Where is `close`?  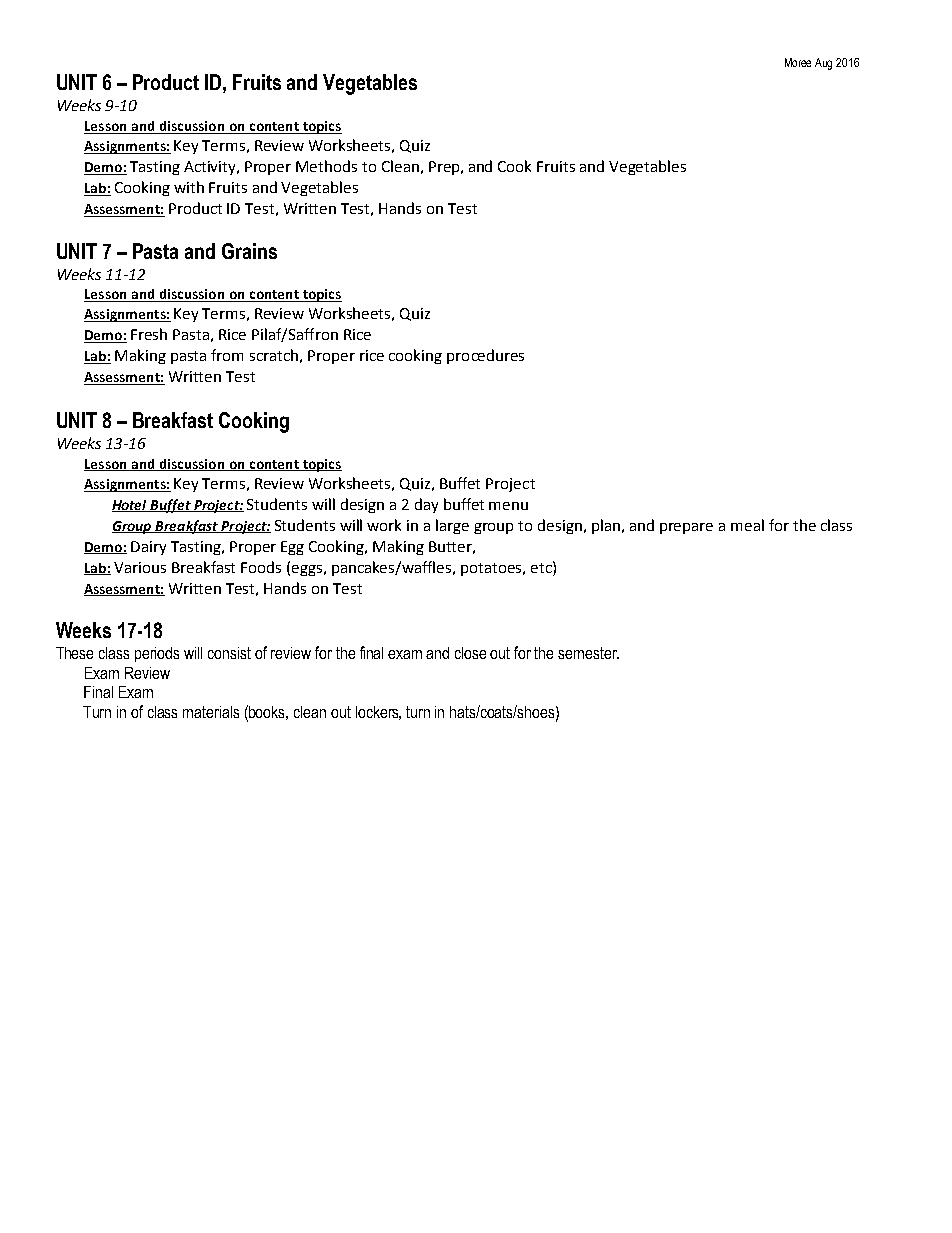 close is located at coordinates (470, 653).
